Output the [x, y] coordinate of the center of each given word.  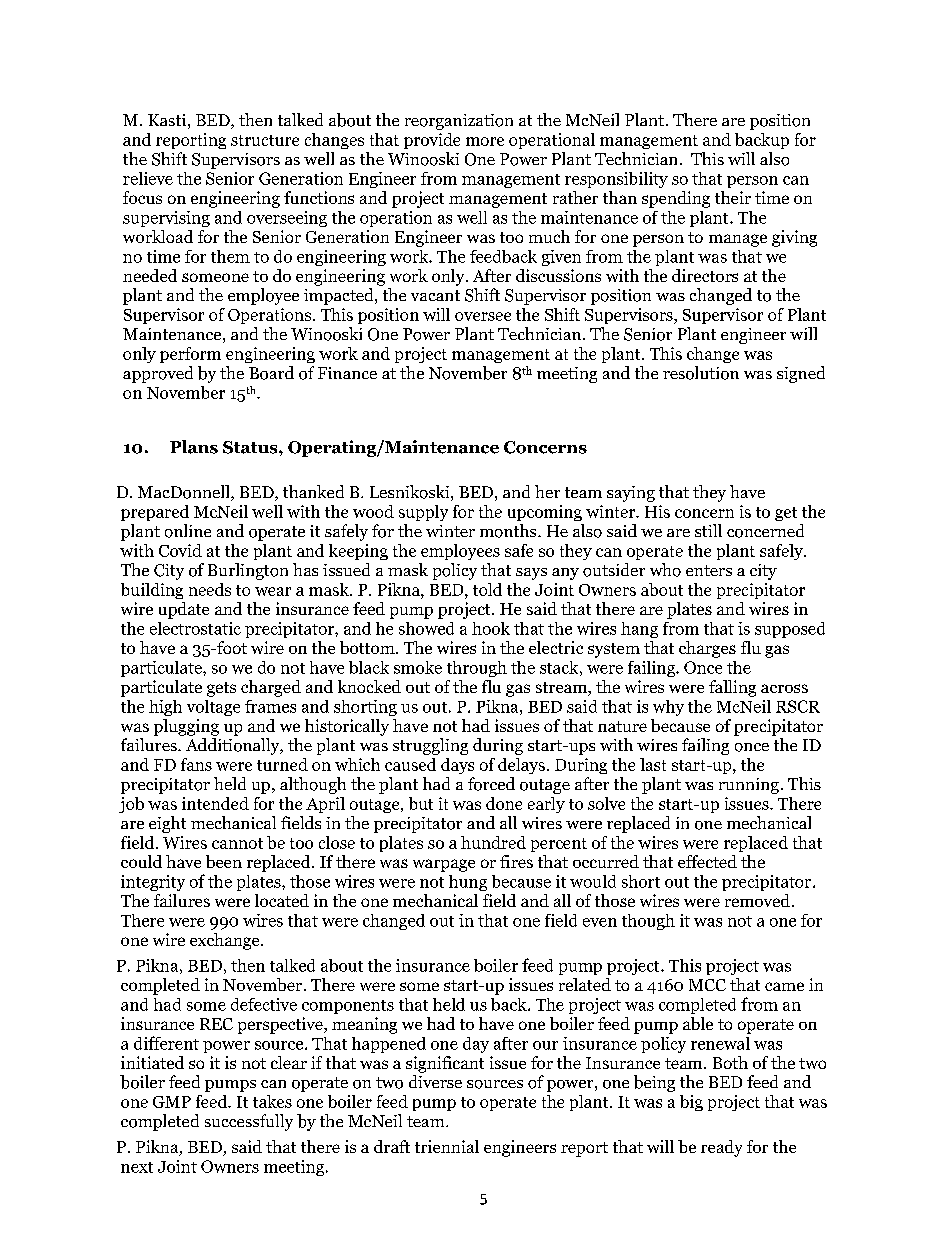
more [485, 141]
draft [392, 1146]
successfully [249, 1122]
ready [721, 1148]
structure [265, 140]
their [733, 197]
